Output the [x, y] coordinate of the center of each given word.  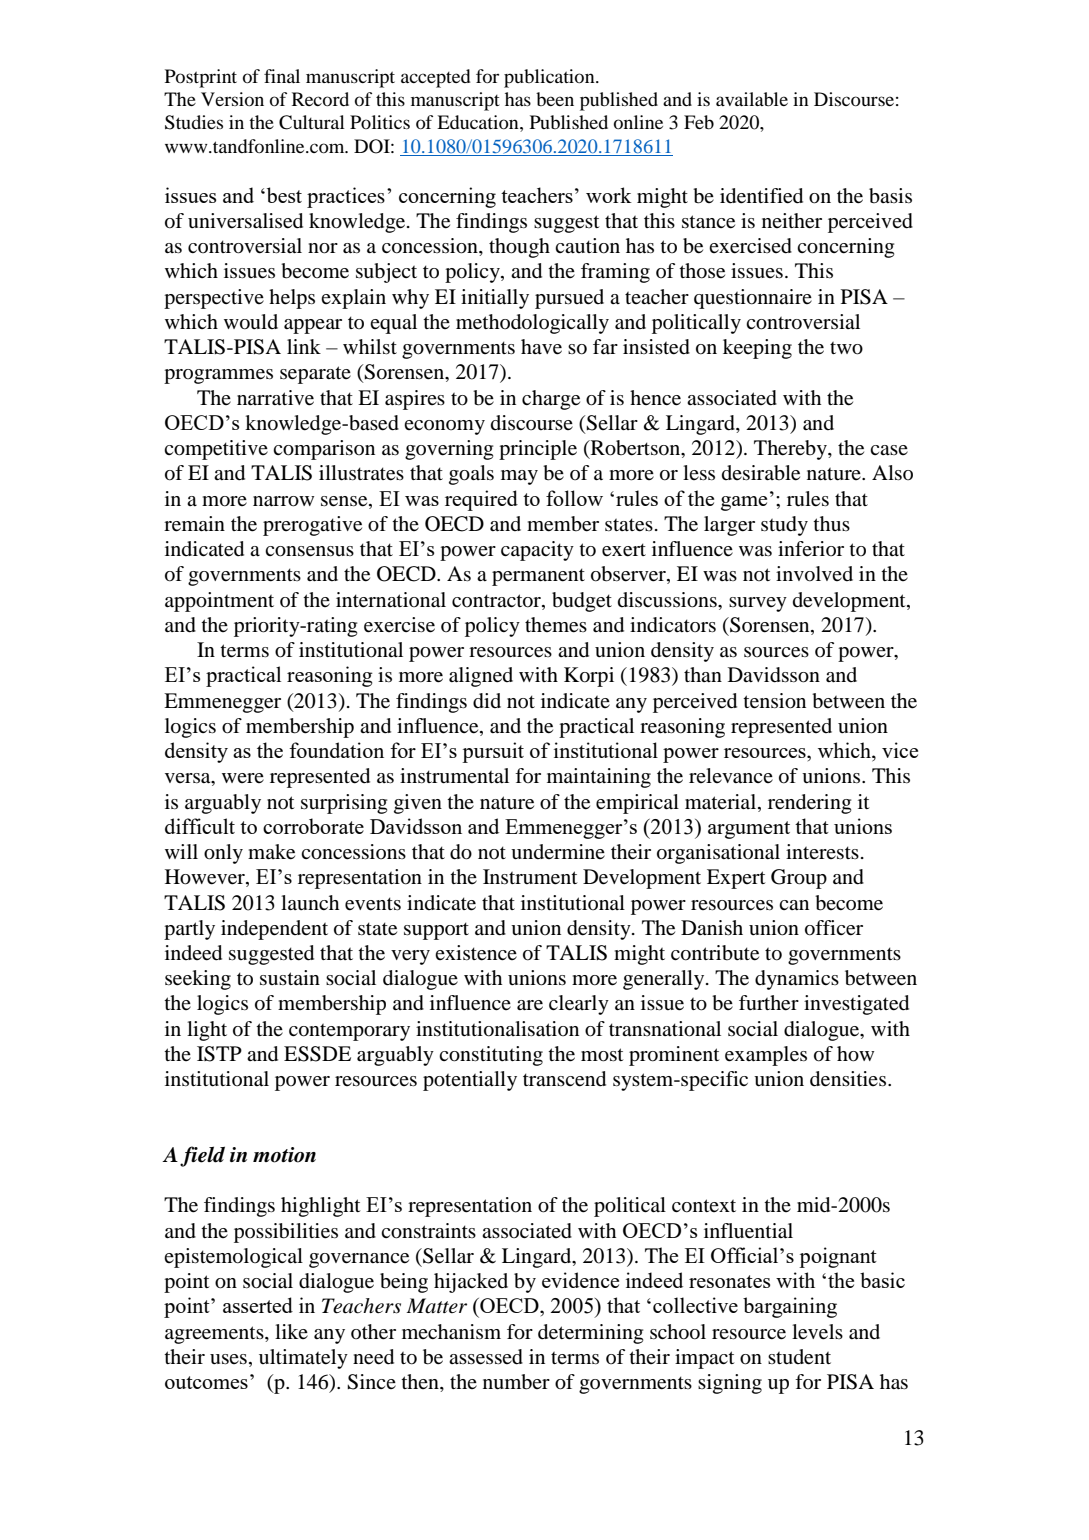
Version [232, 99]
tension [774, 701]
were [243, 778]
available [752, 99]
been [555, 99]
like [291, 1331]
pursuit [493, 752]
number [516, 1382]
